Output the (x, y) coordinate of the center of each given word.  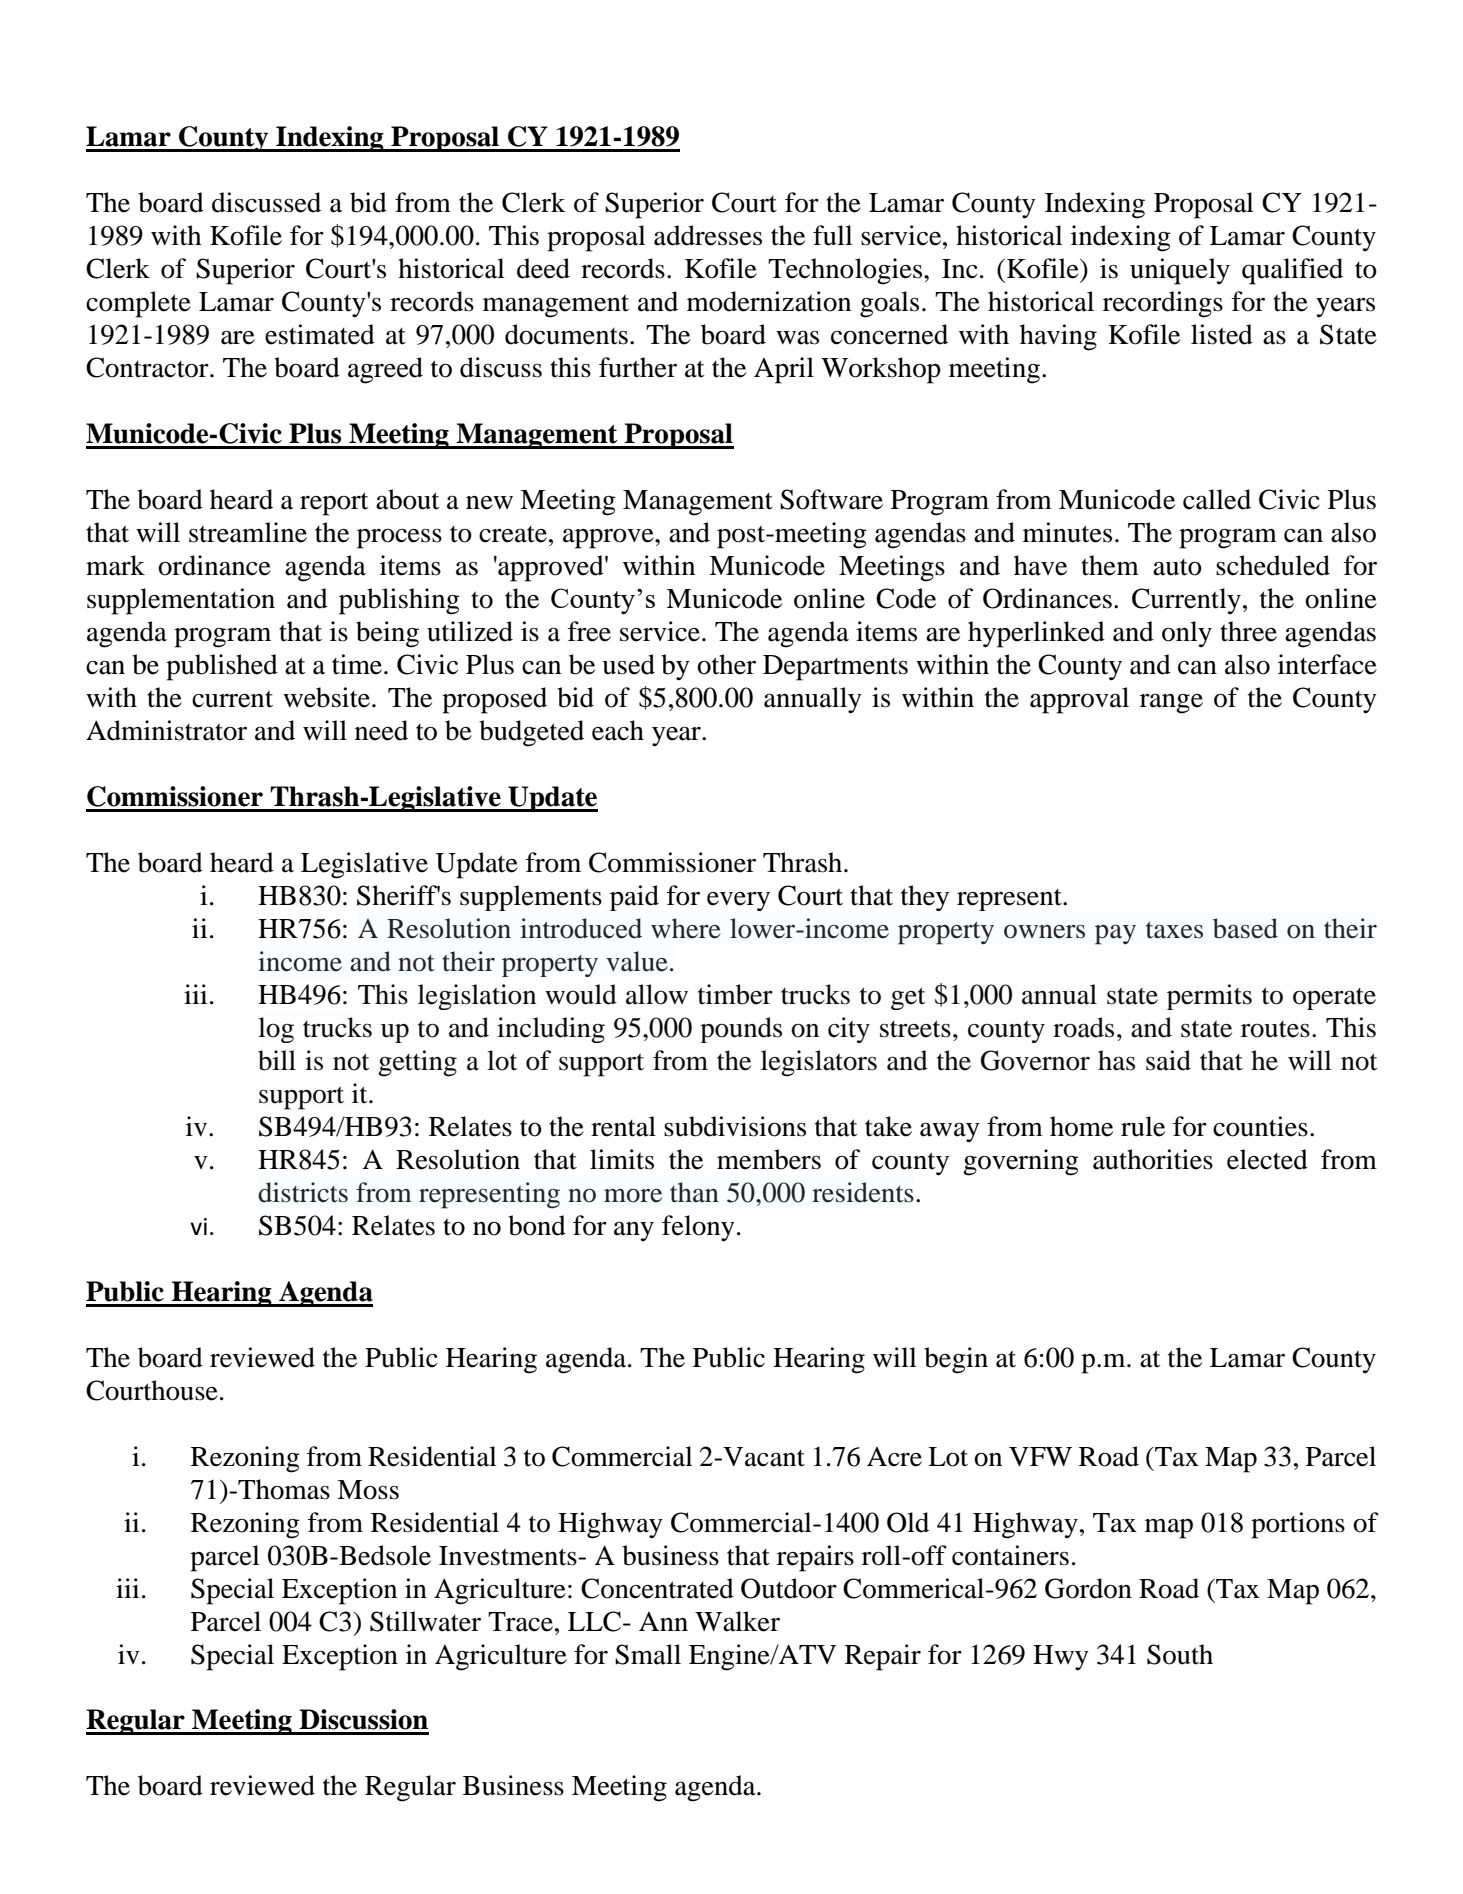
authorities (1153, 1159)
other (726, 664)
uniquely (1180, 271)
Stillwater (425, 1621)
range (1171, 703)
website (328, 697)
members (769, 1159)
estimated (320, 334)
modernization (769, 301)
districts (303, 1192)
